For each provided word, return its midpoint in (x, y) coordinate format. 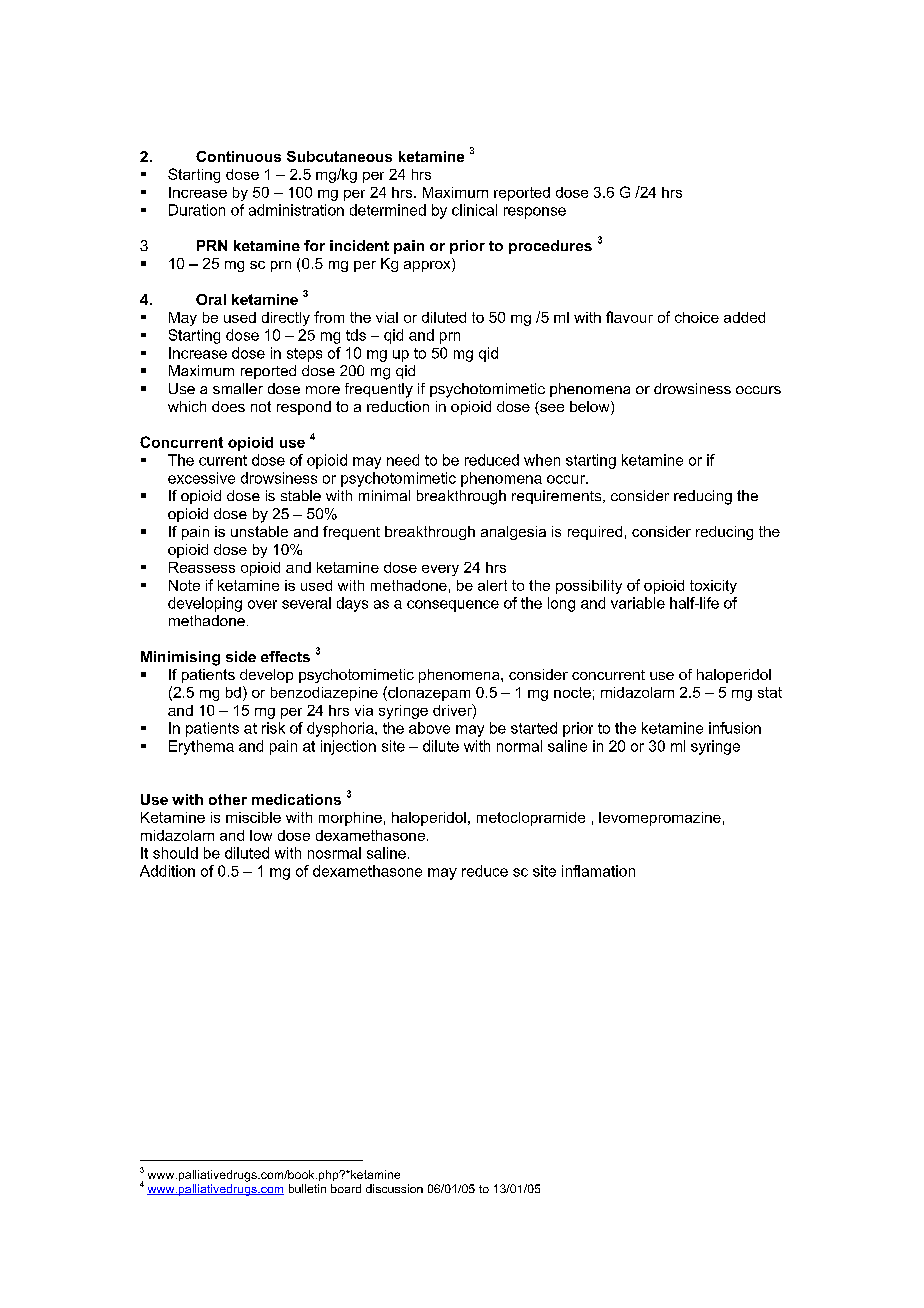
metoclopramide (531, 819)
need (403, 460)
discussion (394, 1188)
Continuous (238, 156)
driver (453, 711)
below (591, 408)
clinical (474, 210)
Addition (167, 871)
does (228, 406)
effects (285, 656)
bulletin (307, 1188)
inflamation (598, 871)
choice (697, 317)
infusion (735, 728)
